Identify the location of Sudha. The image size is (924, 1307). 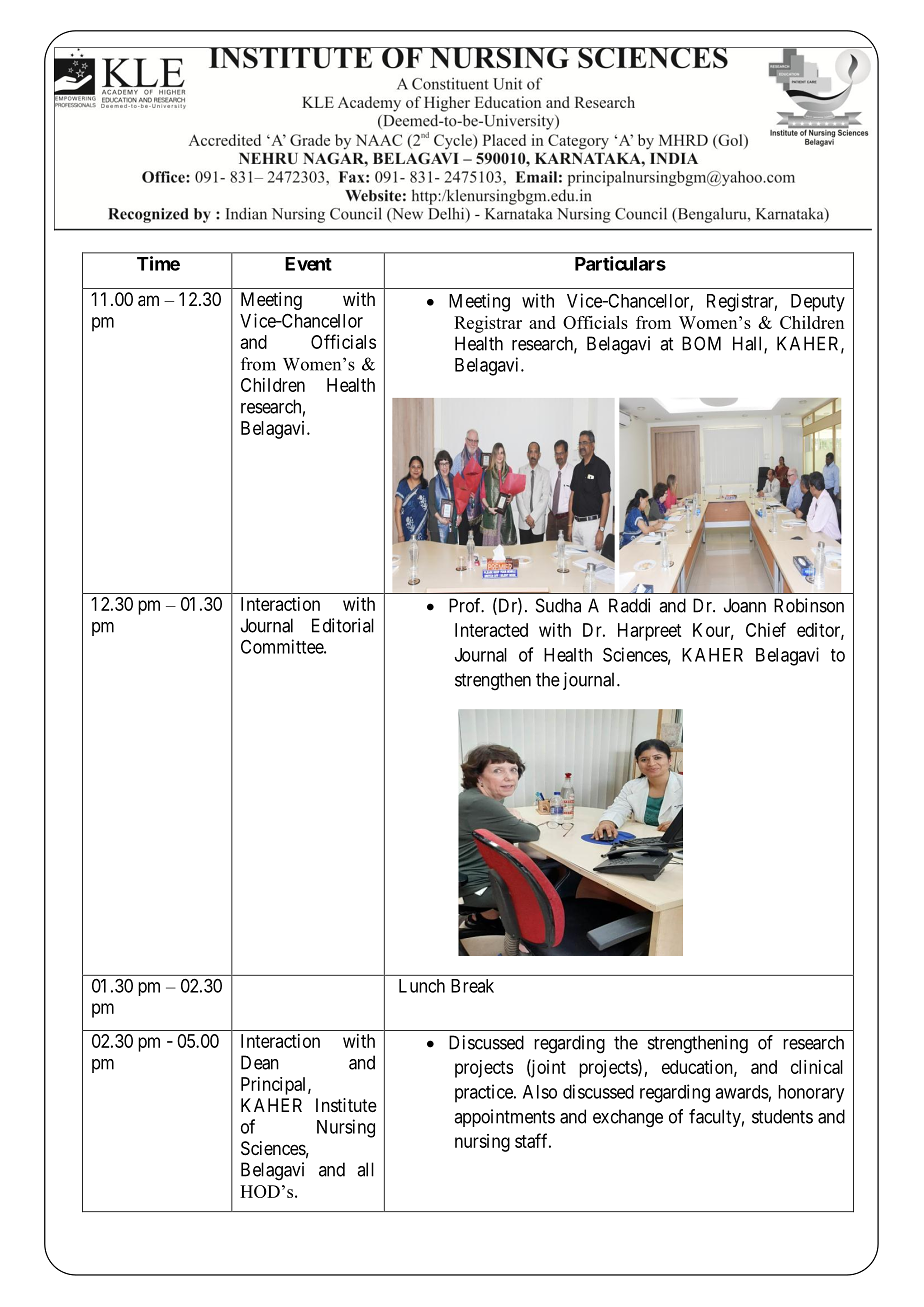
(558, 605).
